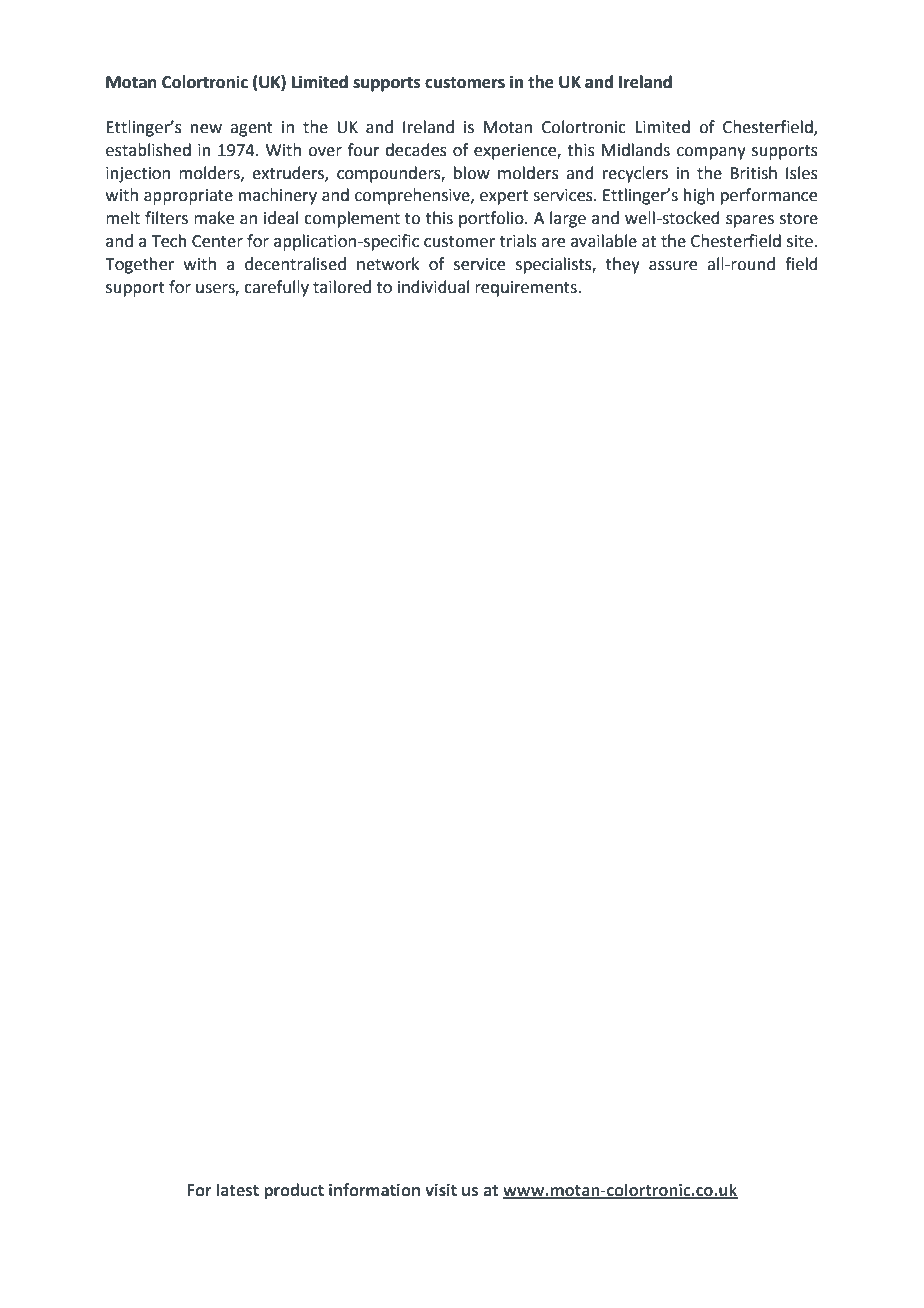 This screenshot has height=1308, width=924. What do you see at coordinates (206, 129) in the screenshot?
I see `new` at bounding box center [206, 129].
